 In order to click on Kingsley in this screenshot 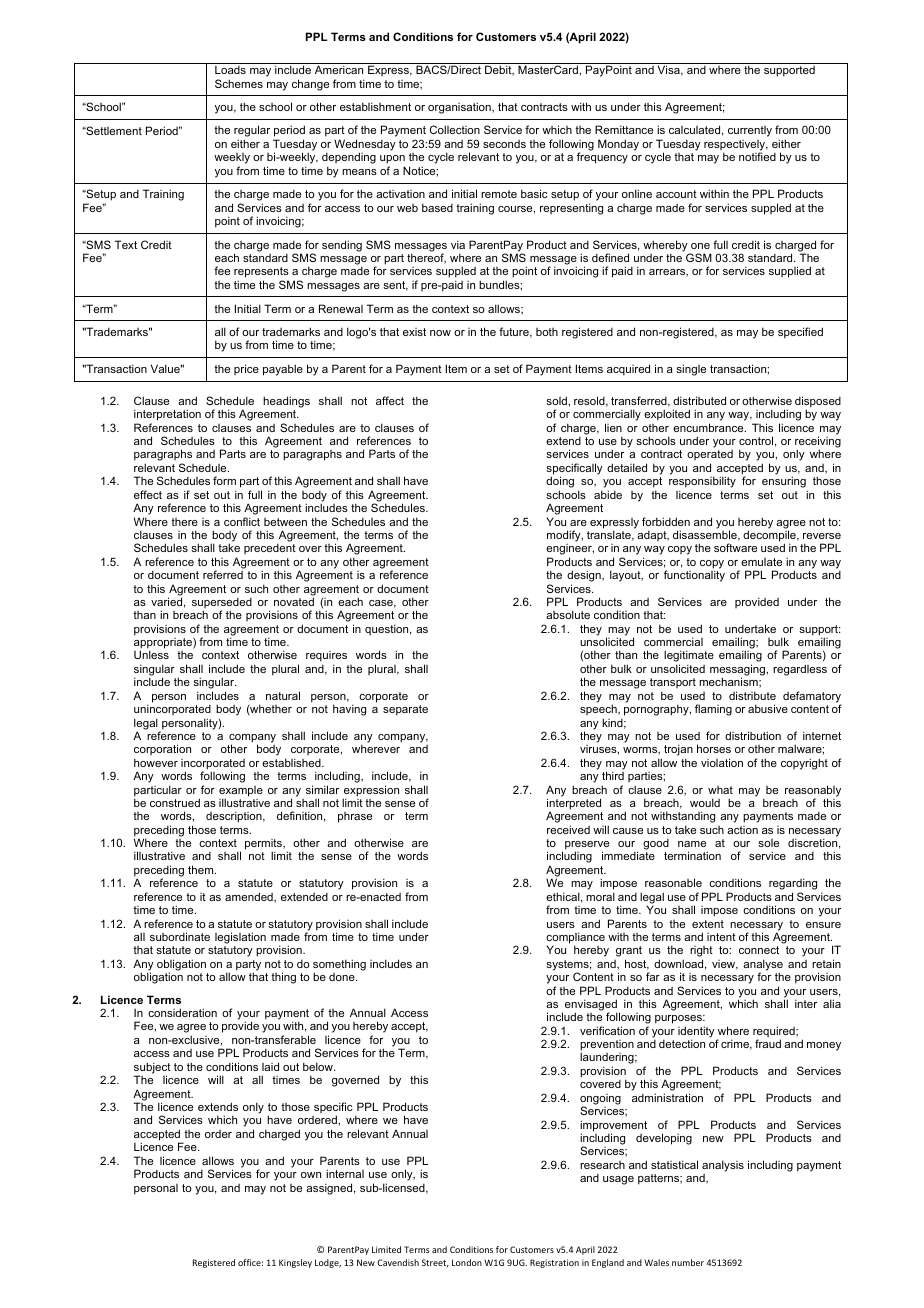, I will do `click(295, 1263)`.
